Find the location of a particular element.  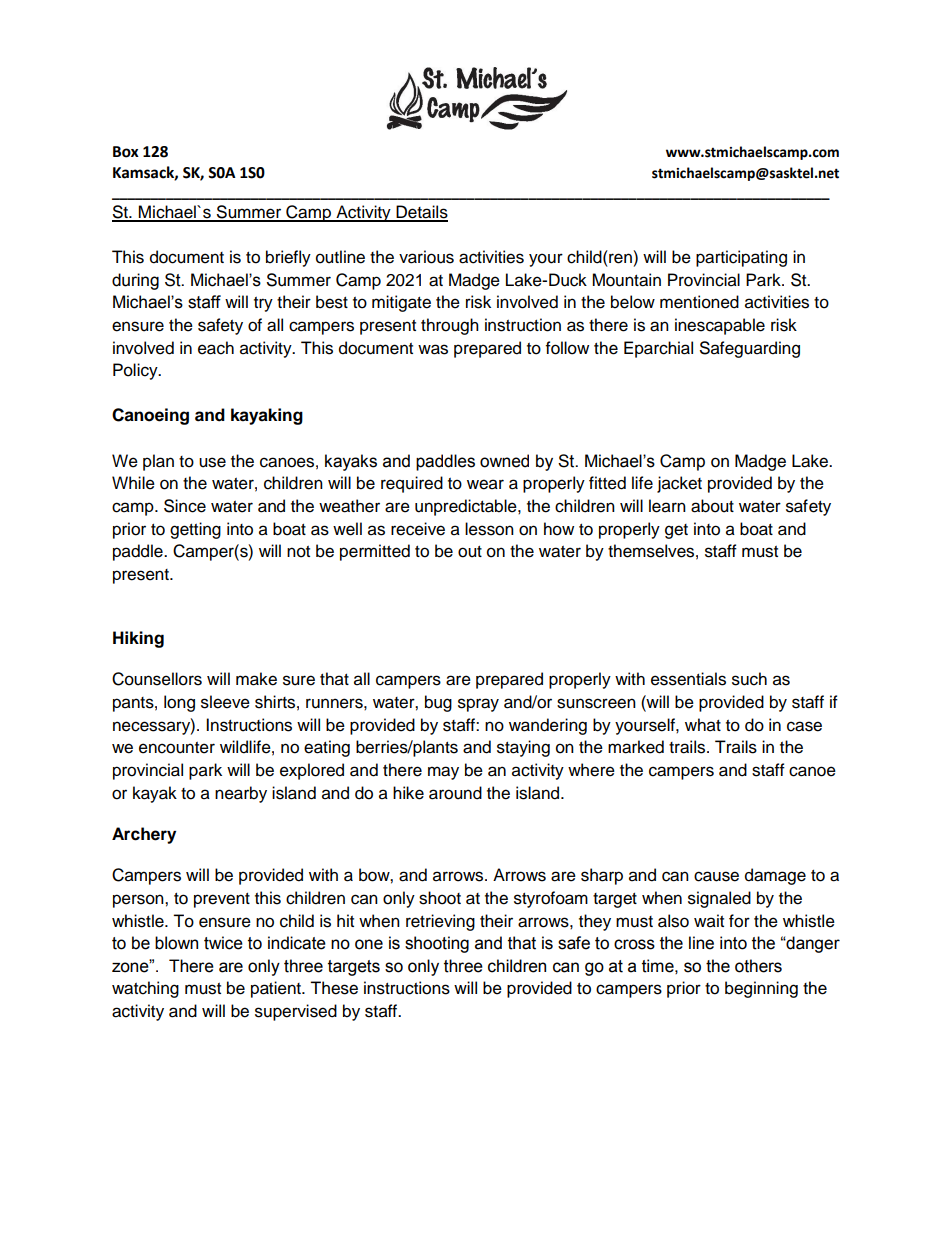

various is located at coordinates (426, 257).
